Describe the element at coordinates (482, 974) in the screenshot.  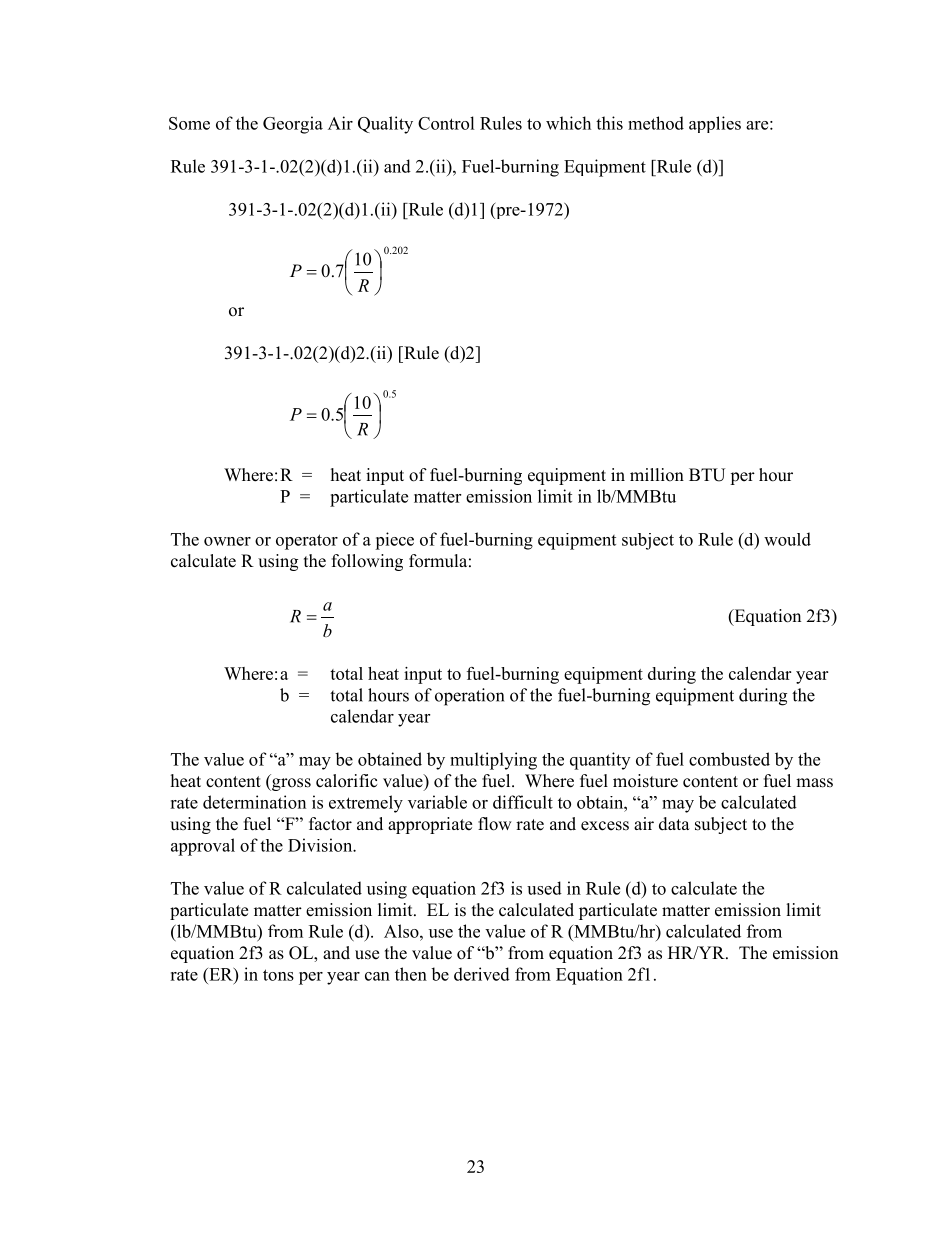
I see `derived` at that location.
